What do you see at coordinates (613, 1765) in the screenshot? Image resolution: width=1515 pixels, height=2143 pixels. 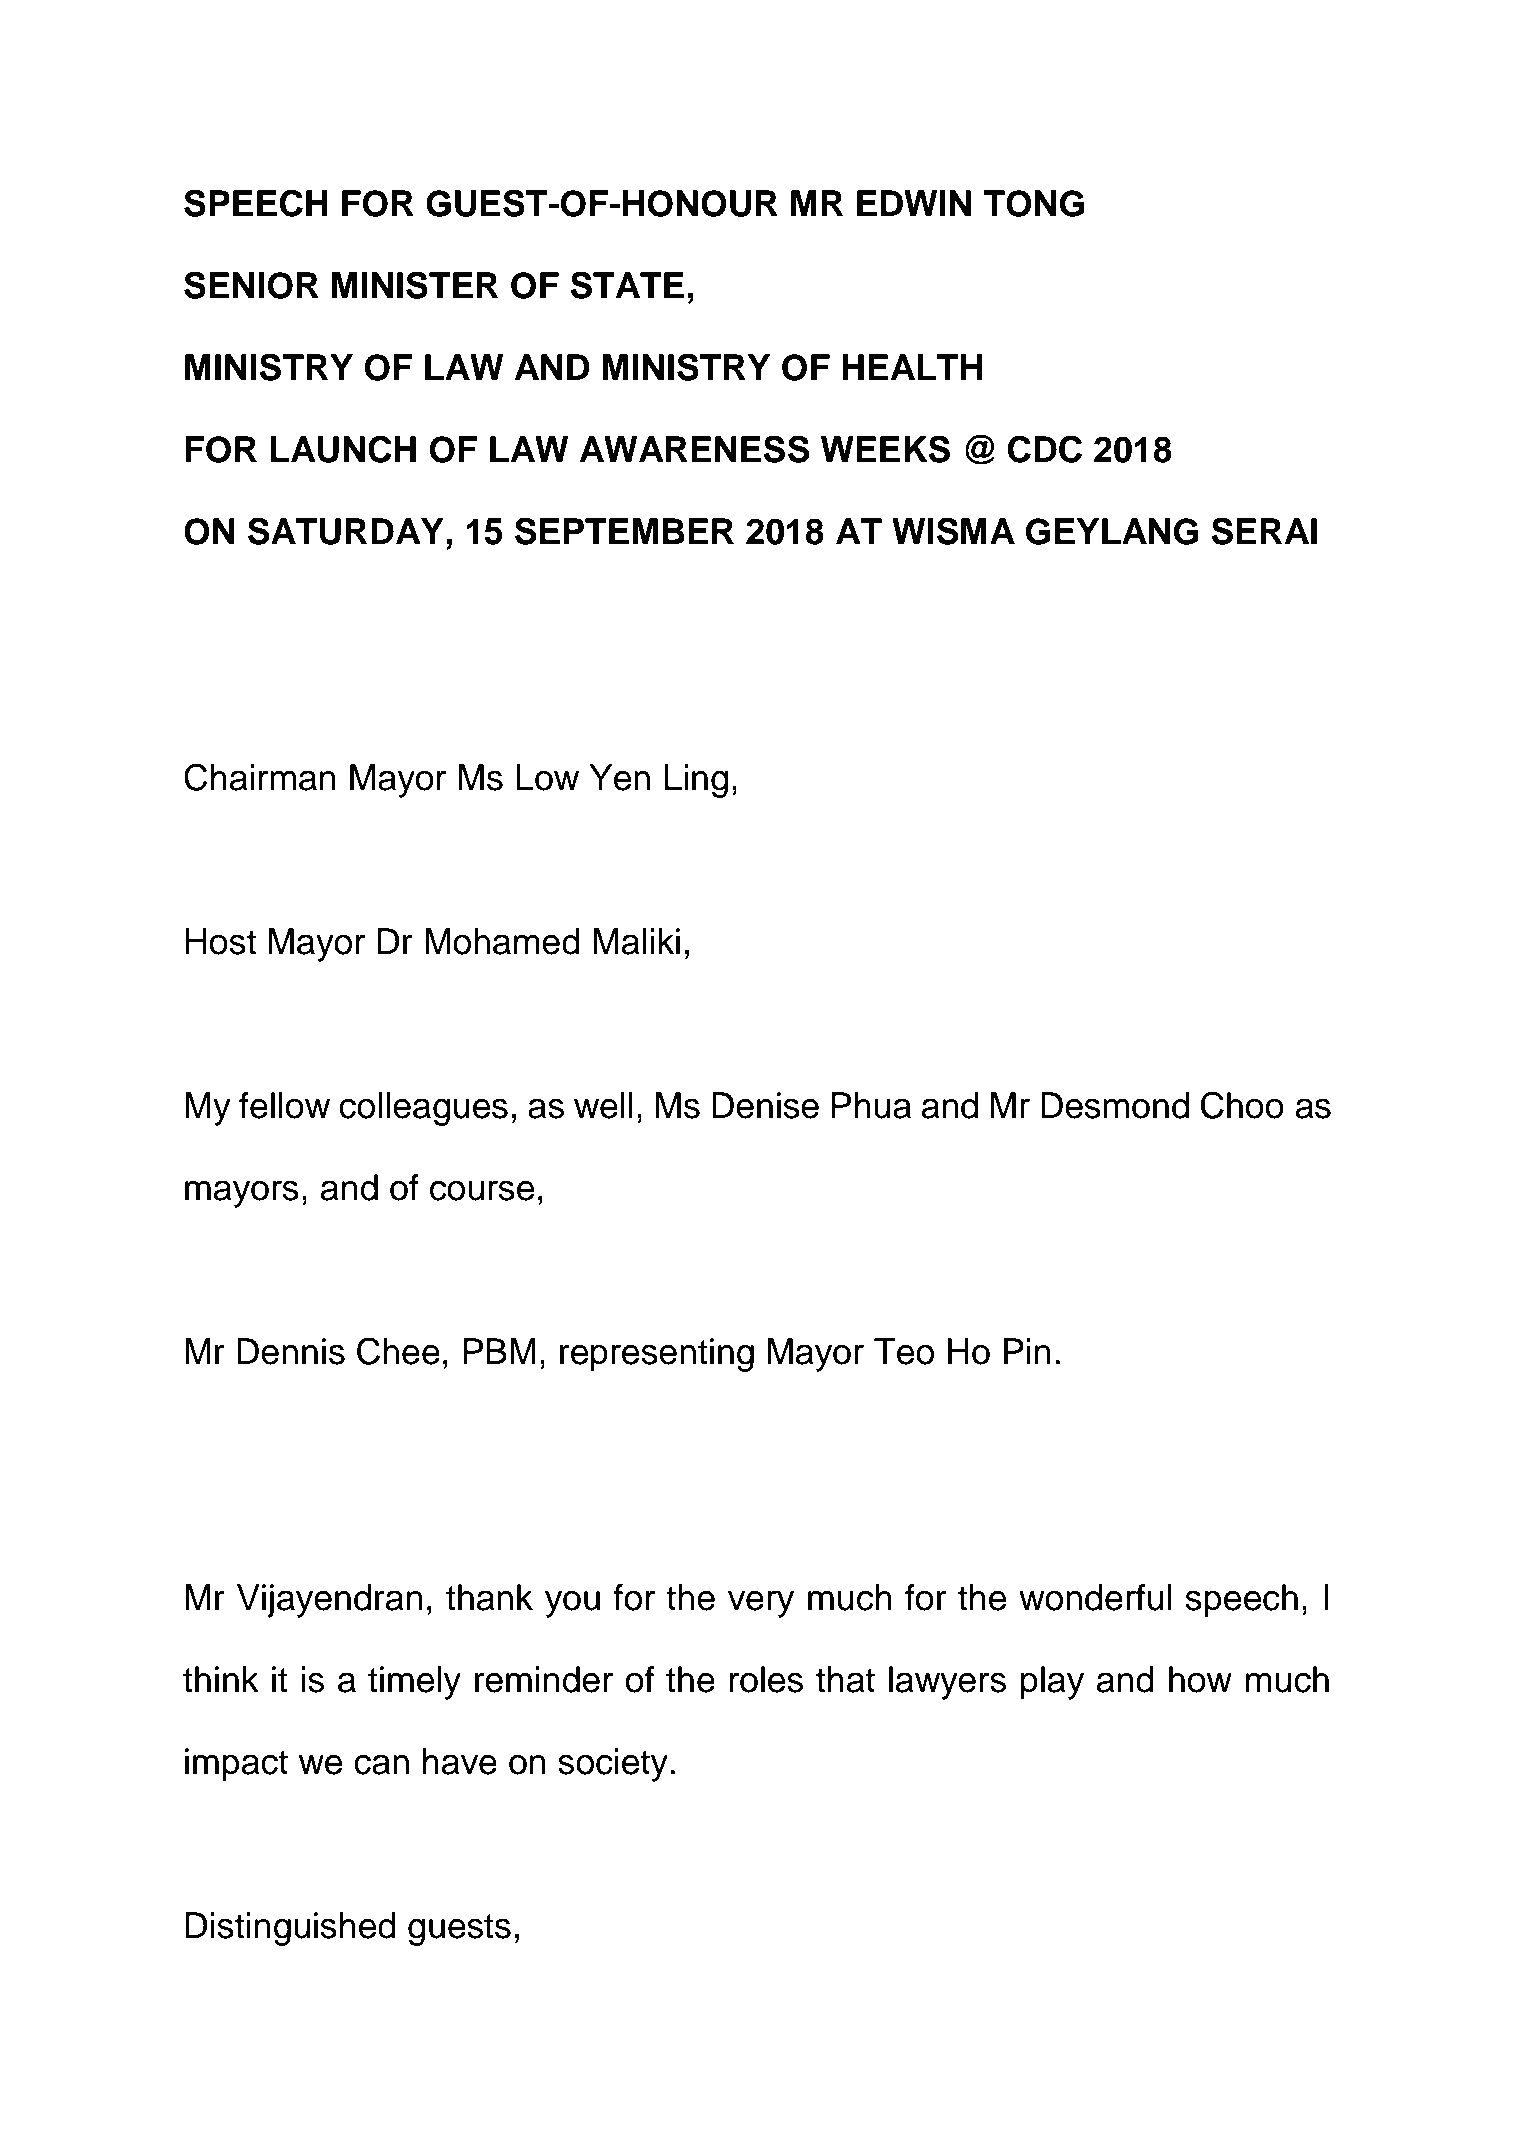 I see `society` at bounding box center [613, 1765].
